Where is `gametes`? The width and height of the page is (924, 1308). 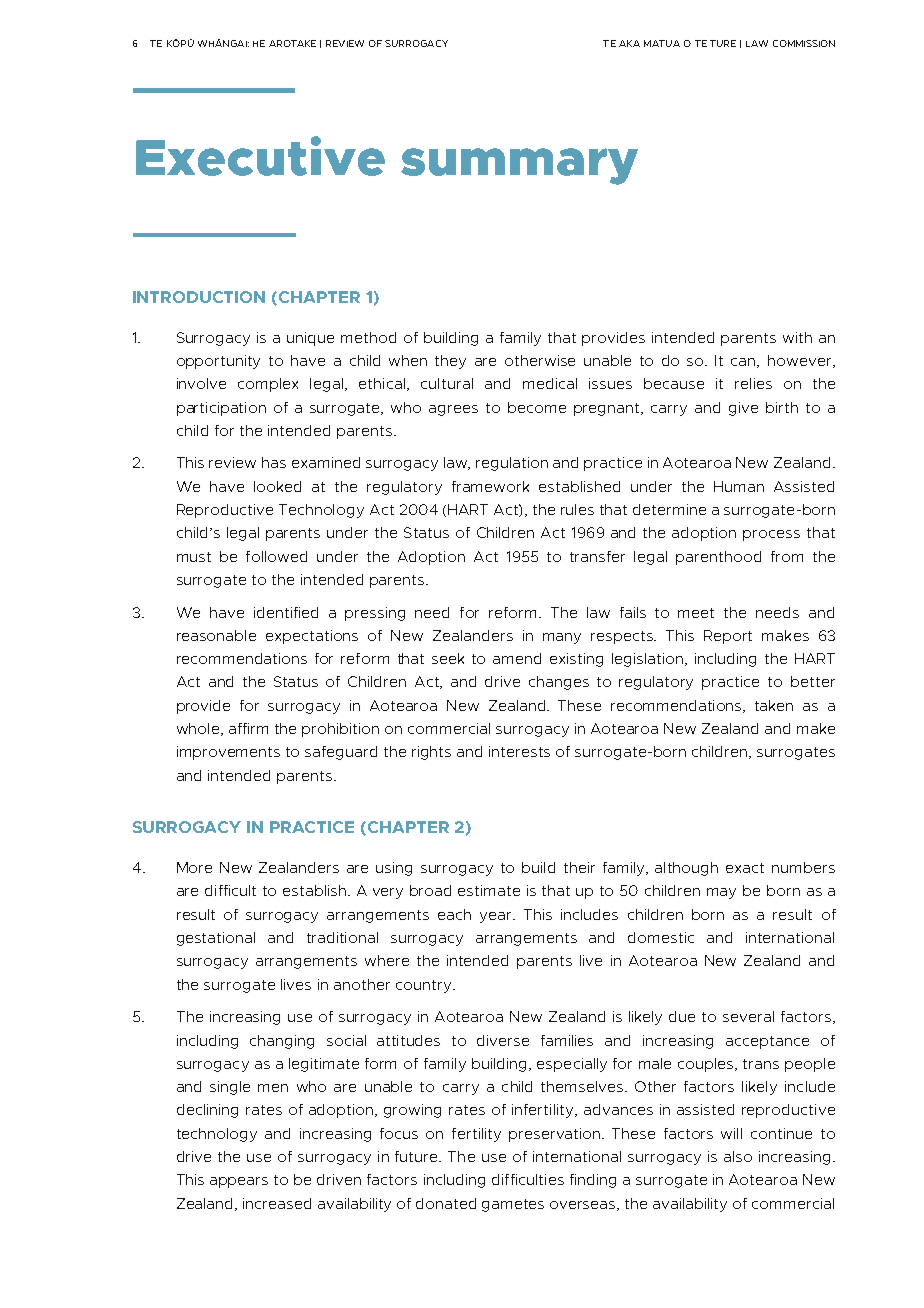
gametes is located at coordinates (513, 1205).
